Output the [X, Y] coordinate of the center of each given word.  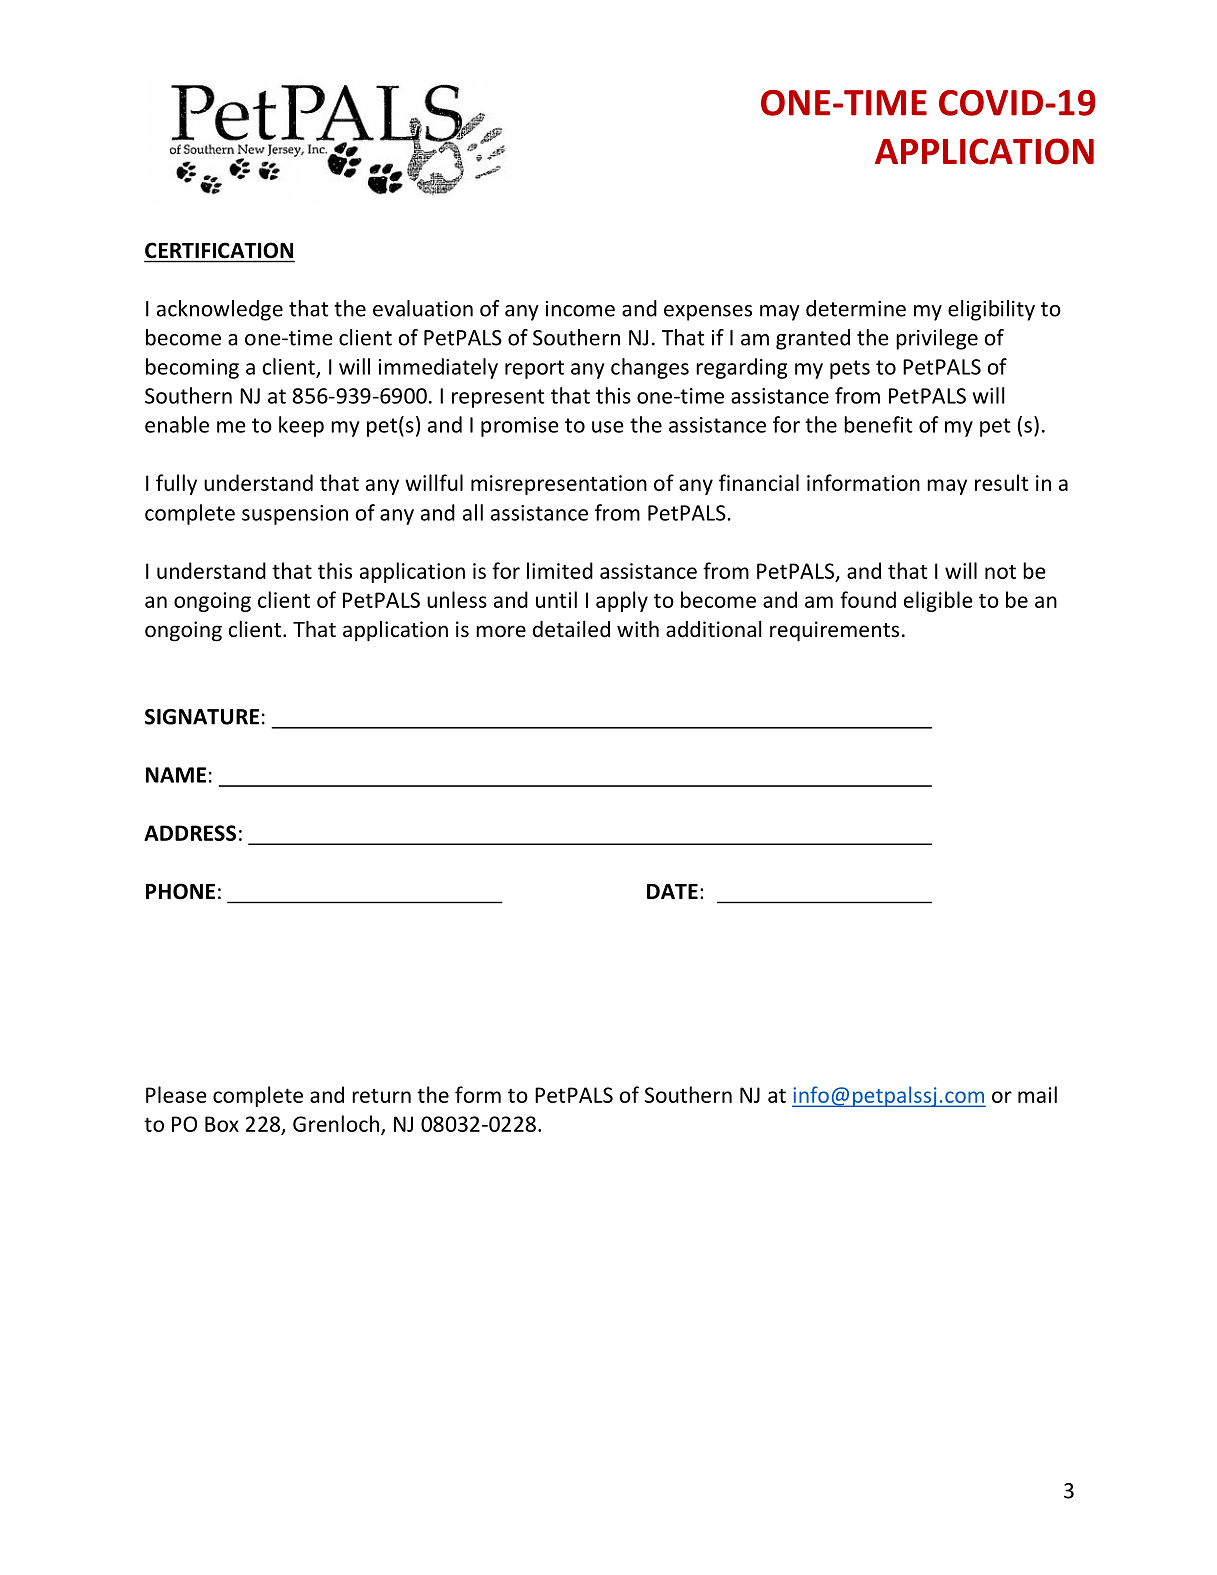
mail [1037, 1094]
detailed [571, 629]
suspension [295, 515]
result [1002, 482]
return [381, 1096]
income [580, 309]
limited [560, 570]
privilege [937, 339]
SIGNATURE [202, 717]
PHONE [180, 891]
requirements [834, 631]
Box [222, 1124]
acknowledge [220, 310]
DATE [672, 891]
